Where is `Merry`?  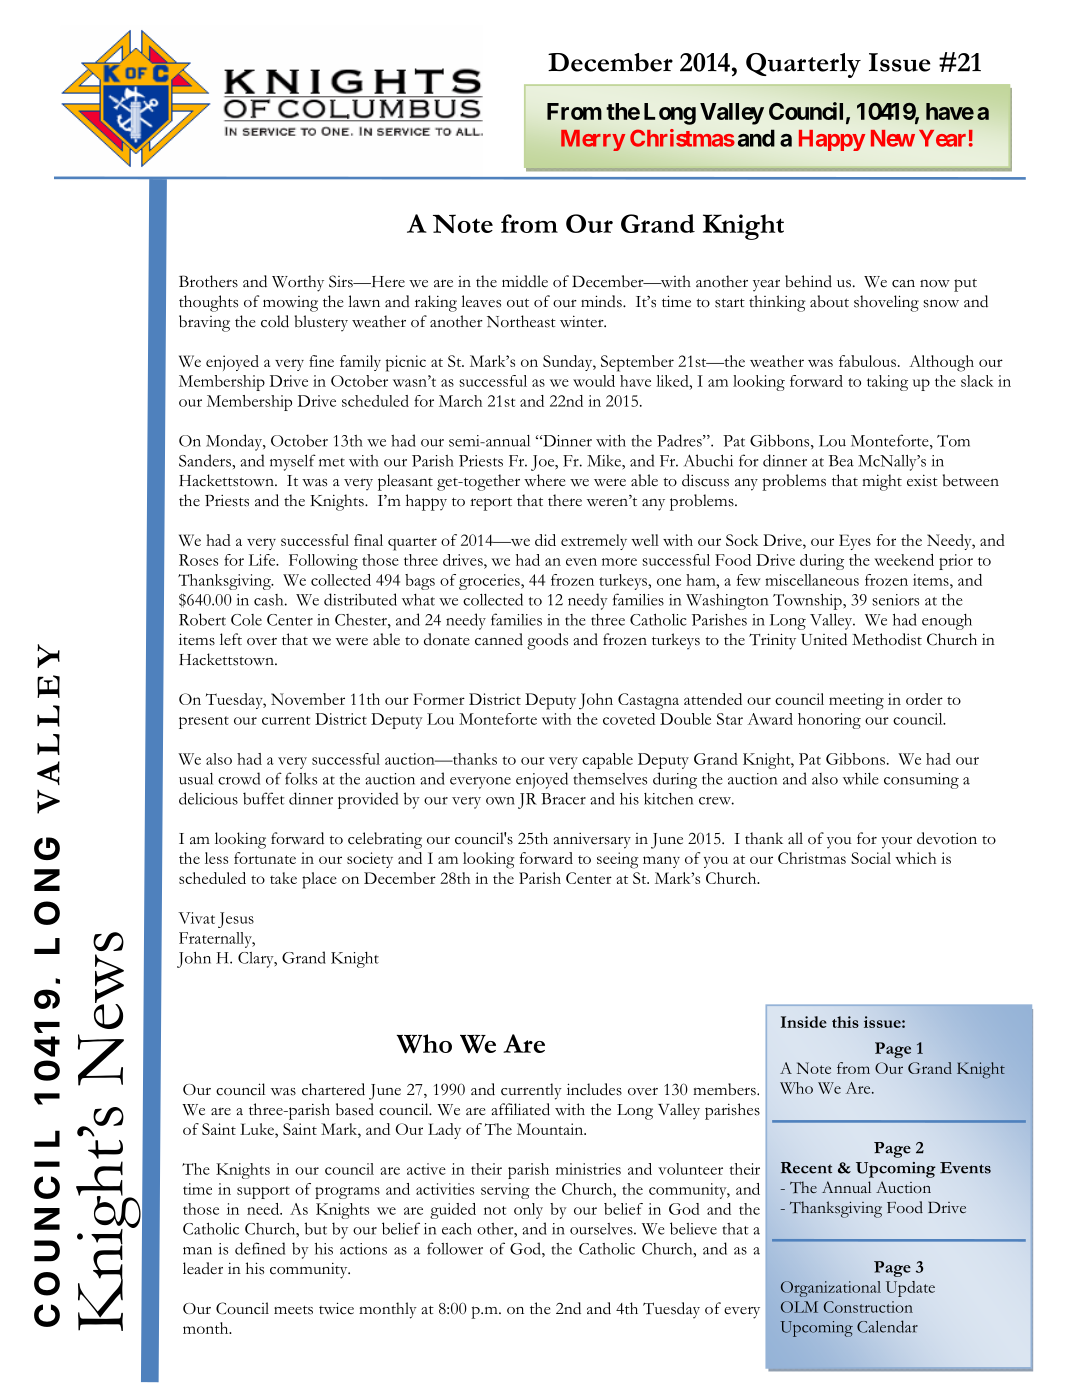
Merry is located at coordinates (593, 140).
